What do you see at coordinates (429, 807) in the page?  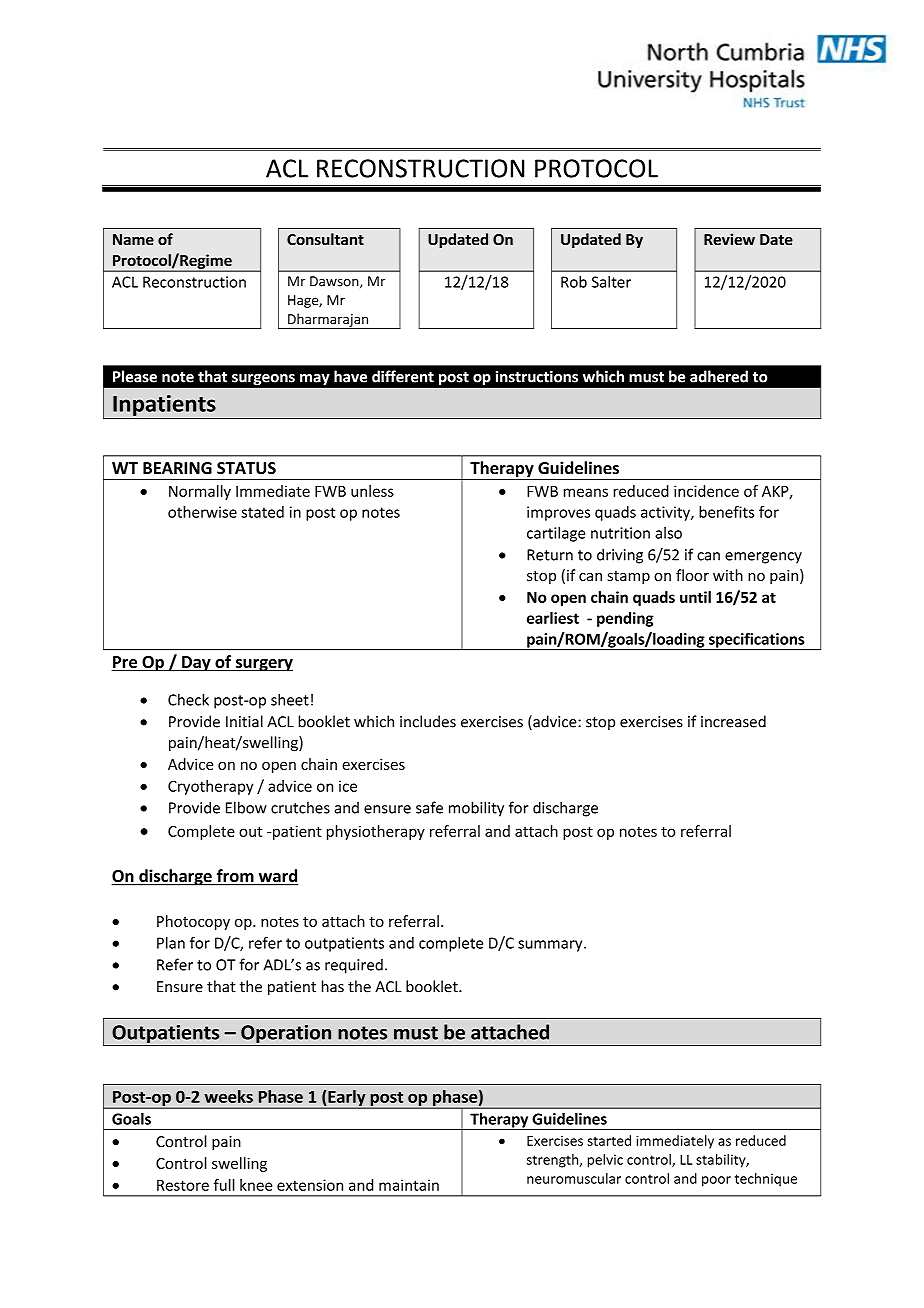 I see `safe` at bounding box center [429, 807].
